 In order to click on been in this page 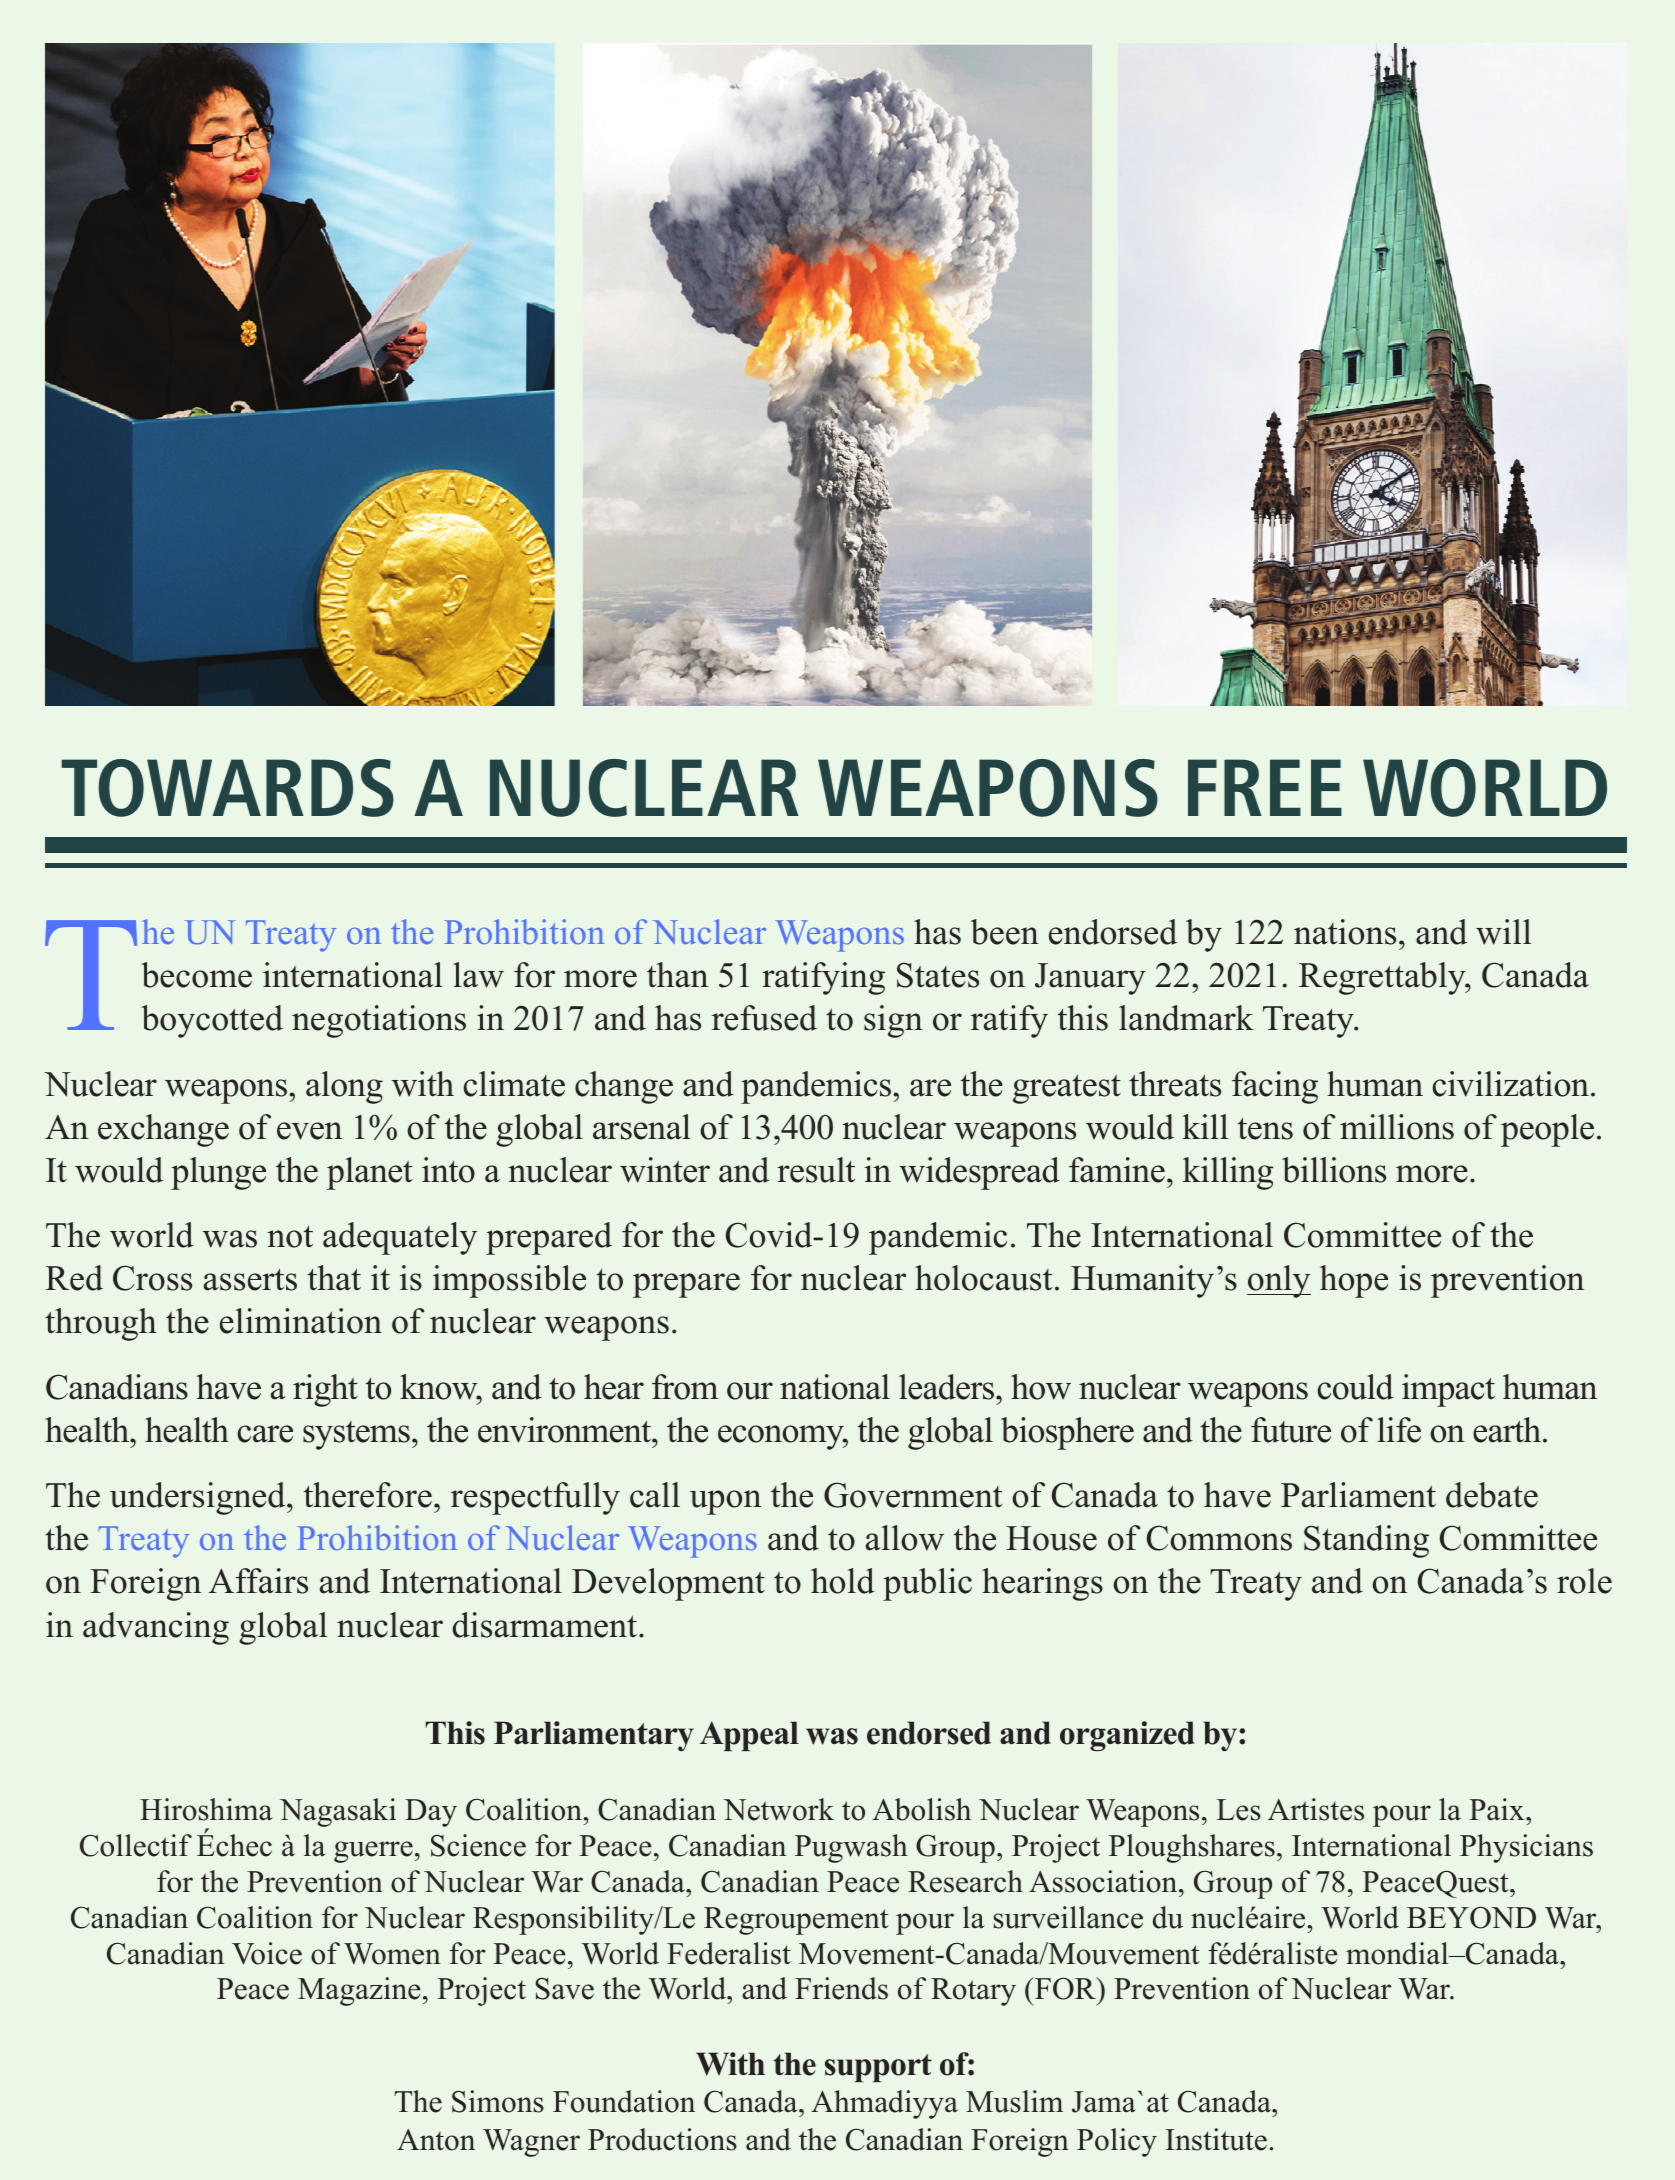, I will do `click(1005, 932)`.
